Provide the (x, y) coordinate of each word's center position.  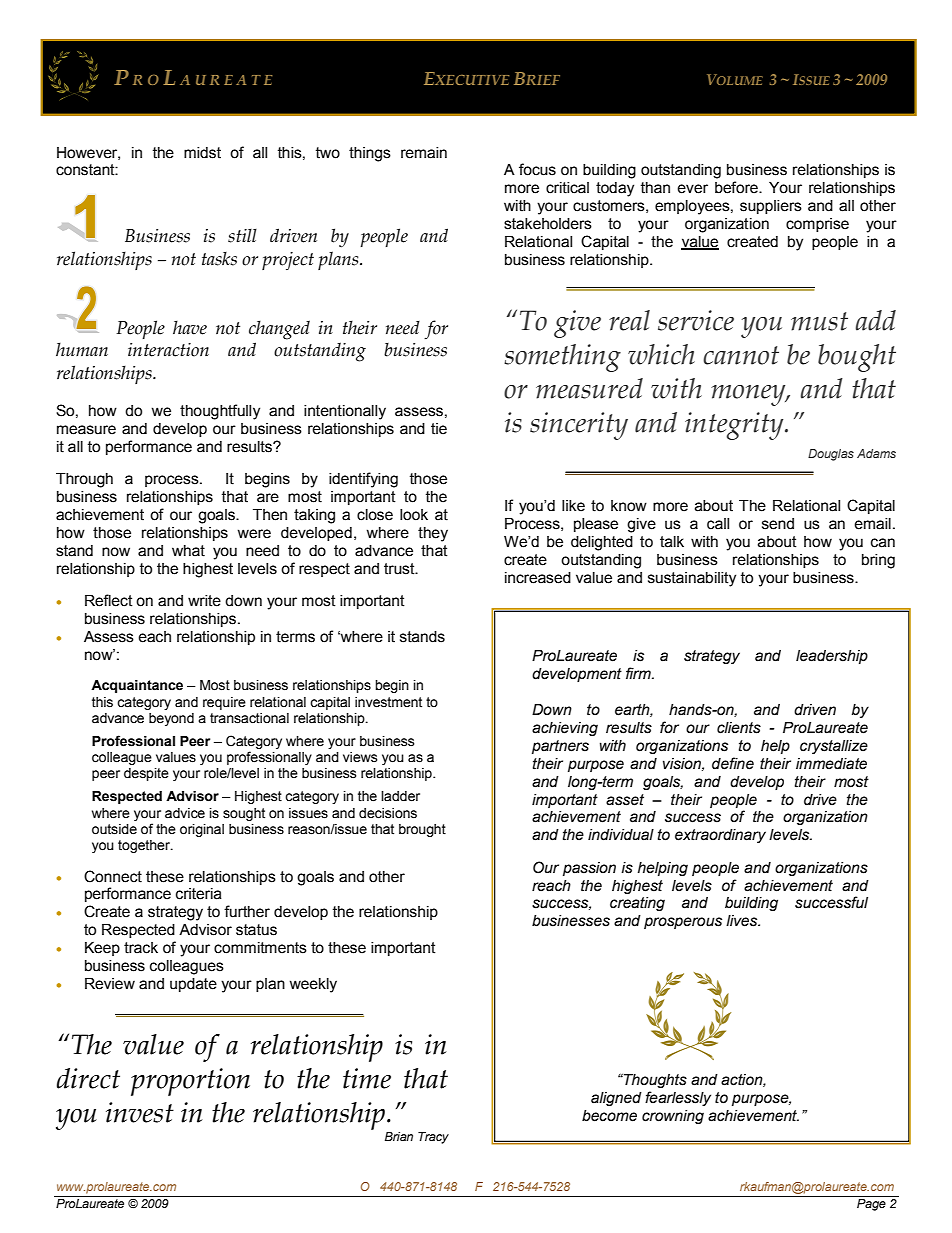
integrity (735, 426)
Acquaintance (137, 686)
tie (439, 429)
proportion (190, 1082)
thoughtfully (220, 412)
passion (589, 869)
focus (537, 169)
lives (743, 921)
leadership (832, 657)
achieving (565, 729)
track (141, 948)
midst (202, 153)
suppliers (771, 207)
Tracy (433, 1138)
